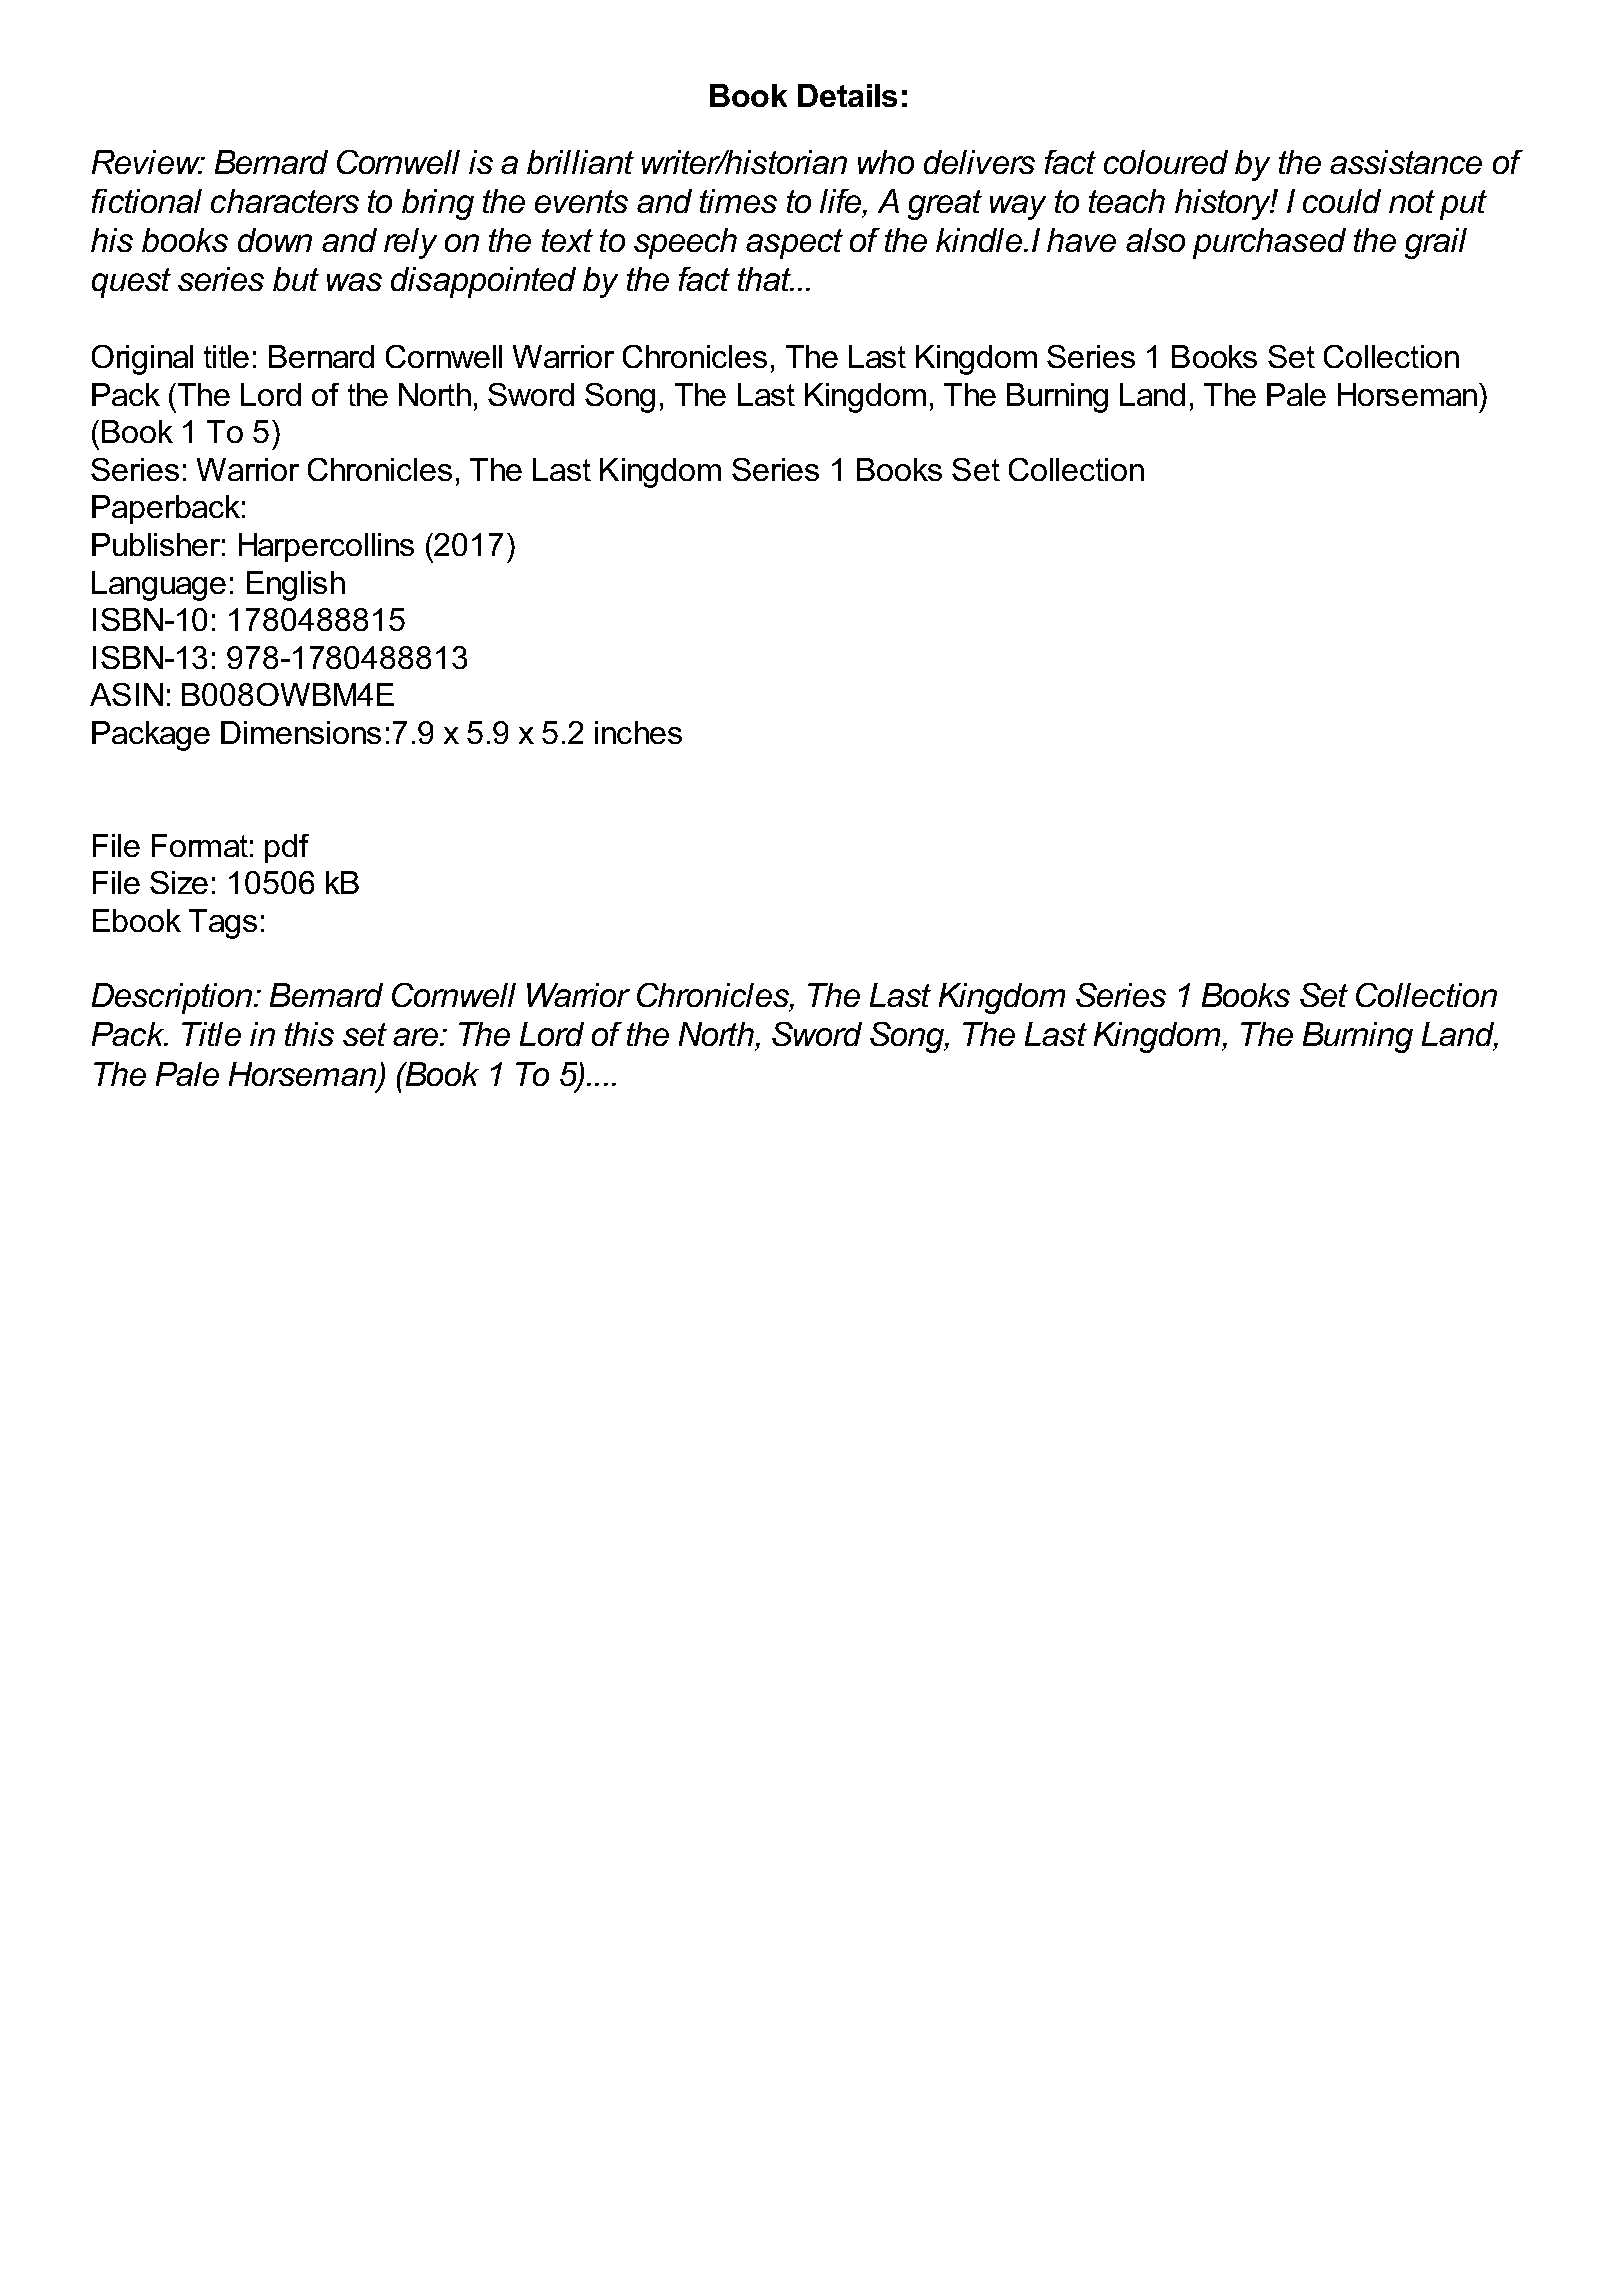  Describe the element at coordinates (296, 586) in the screenshot. I see `English` at that location.
